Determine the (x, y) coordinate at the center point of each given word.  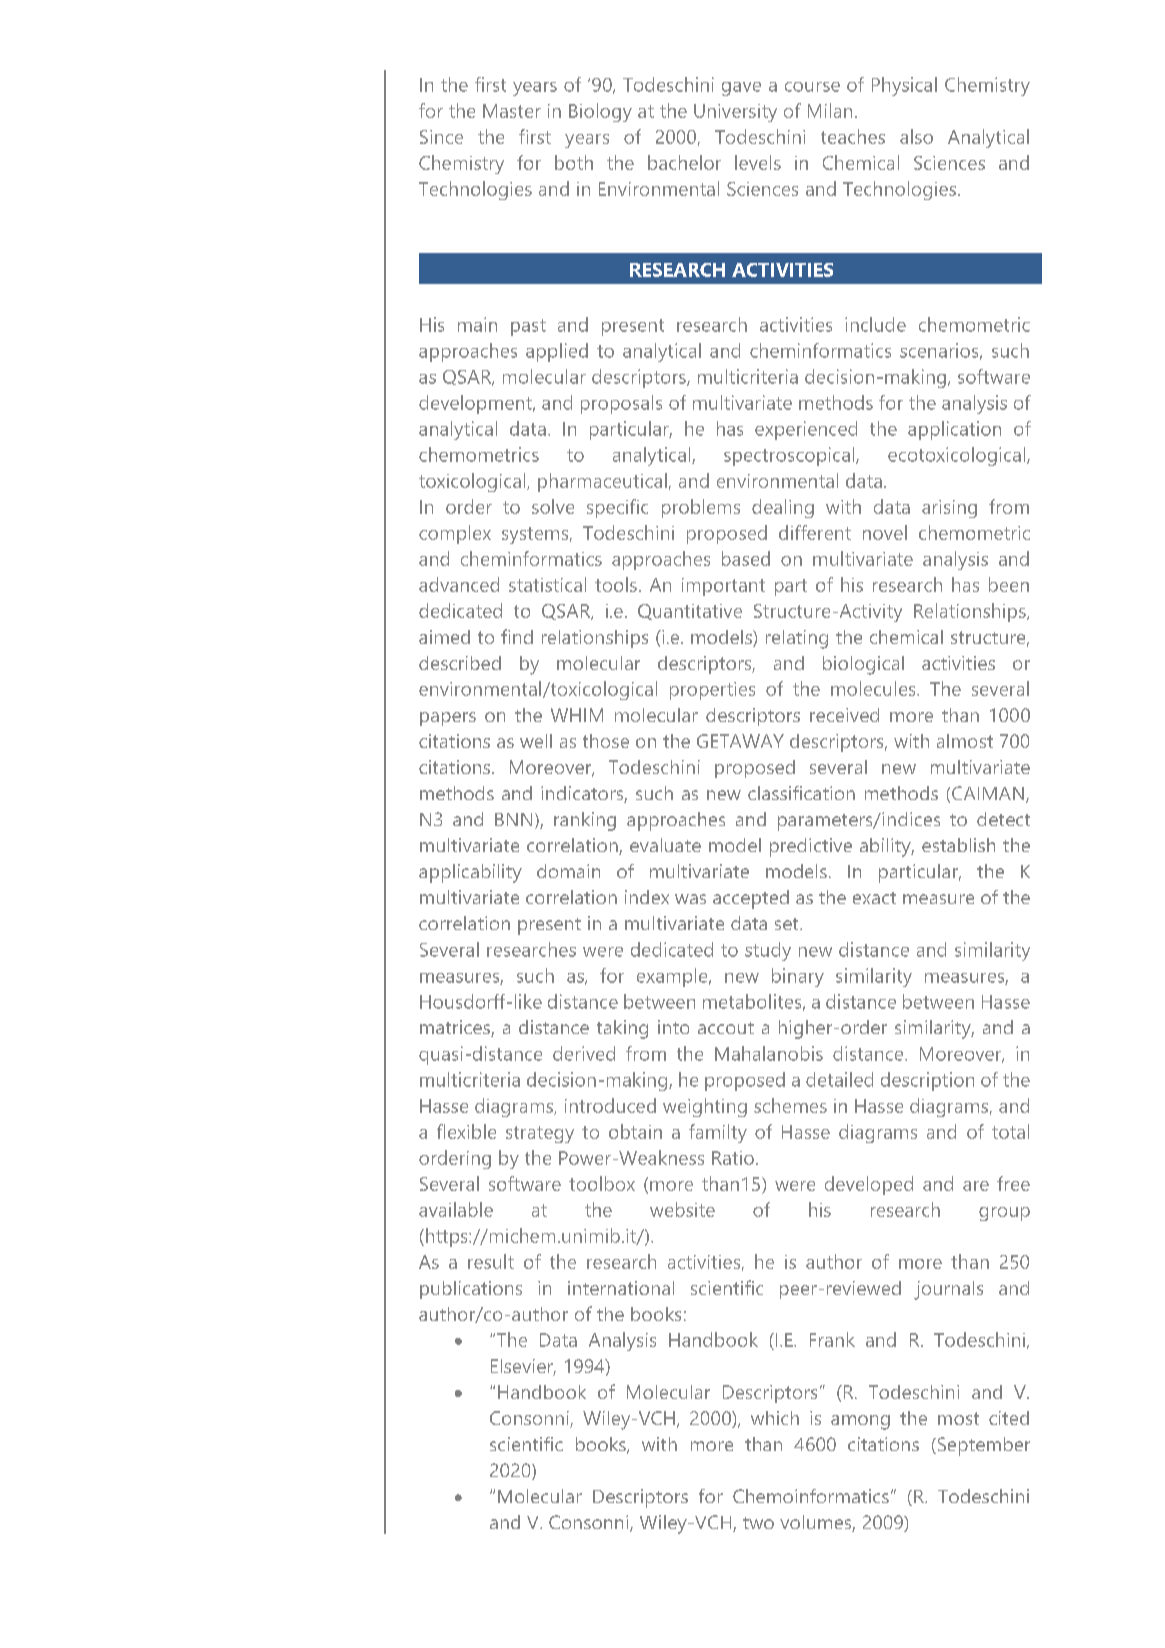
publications (471, 1290)
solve (553, 506)
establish (958, 845)
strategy (540, 1134)
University (735, 113)
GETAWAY (740, 741)
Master (512, 111)
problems (701, 508)
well (536, 741)
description (927, 1081)
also (916, 136)
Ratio (733, 1158)
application (954, 430)
